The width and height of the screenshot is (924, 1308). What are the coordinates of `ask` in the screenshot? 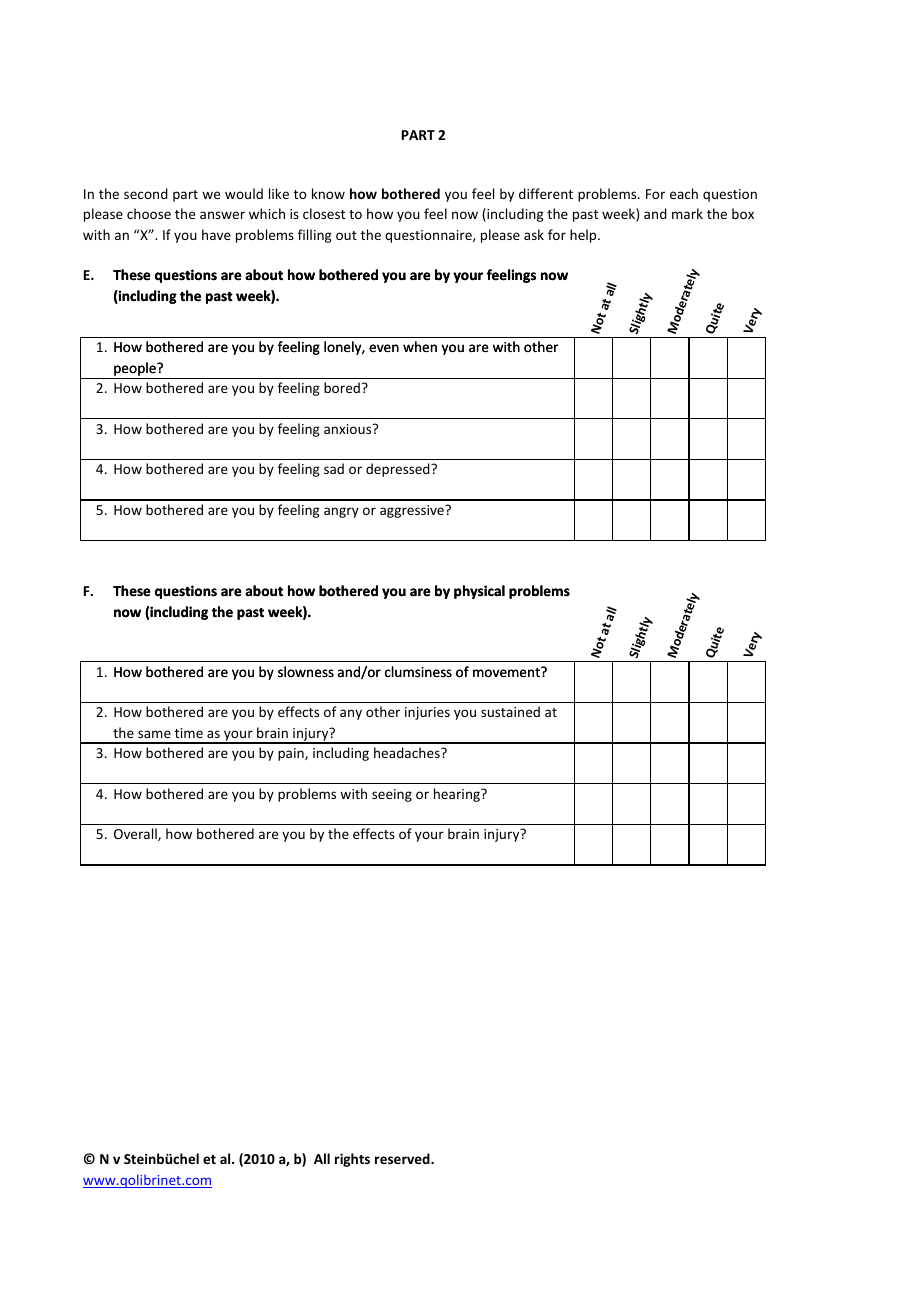 It's located at (534, 234).
